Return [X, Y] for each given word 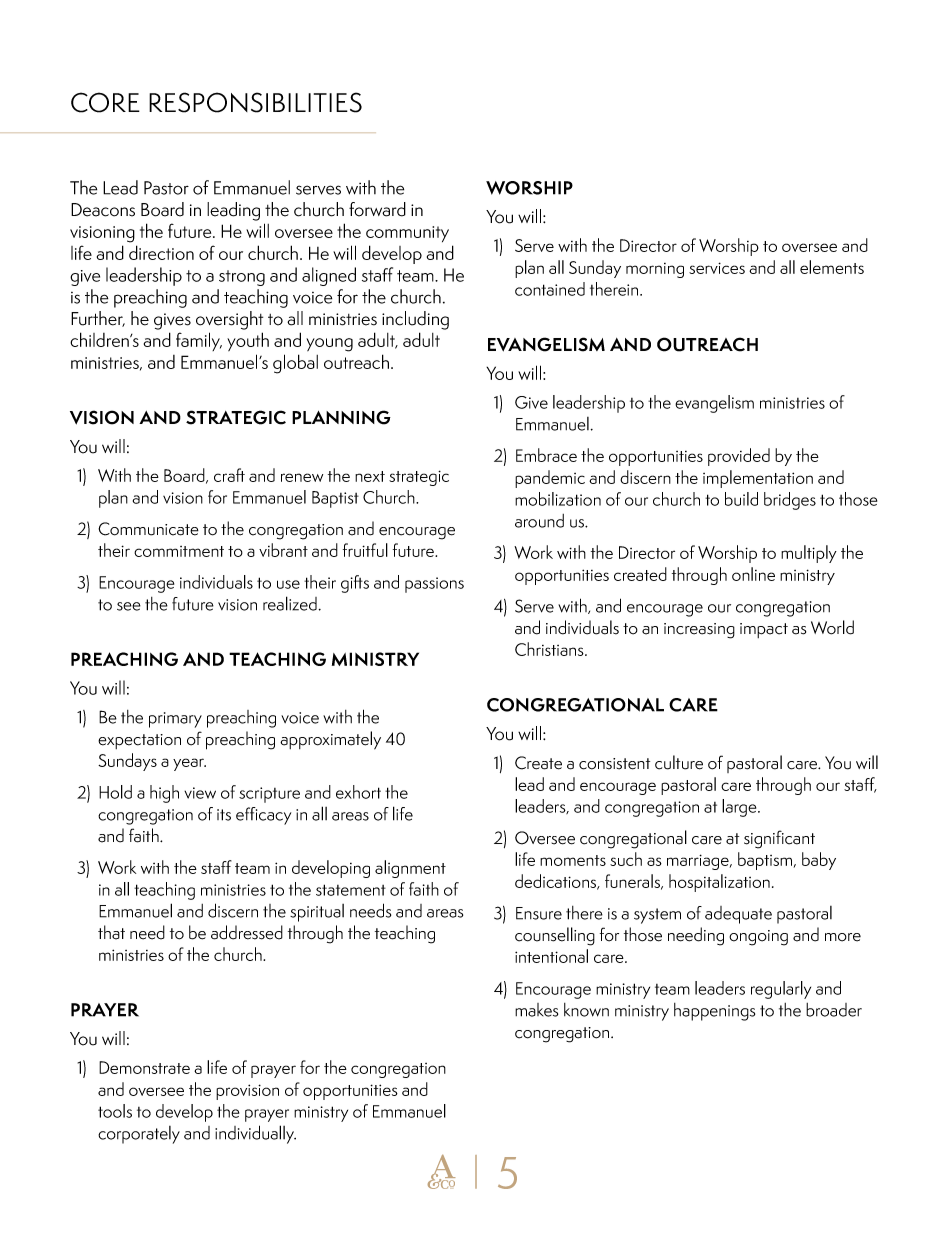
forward [377, 209]
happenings [714, 1012]
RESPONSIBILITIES [255, 102]
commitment [179, 551]
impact [764, 630]
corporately [139, 1135]
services [717, 268]
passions [434, 585]
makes [536, 1010]
